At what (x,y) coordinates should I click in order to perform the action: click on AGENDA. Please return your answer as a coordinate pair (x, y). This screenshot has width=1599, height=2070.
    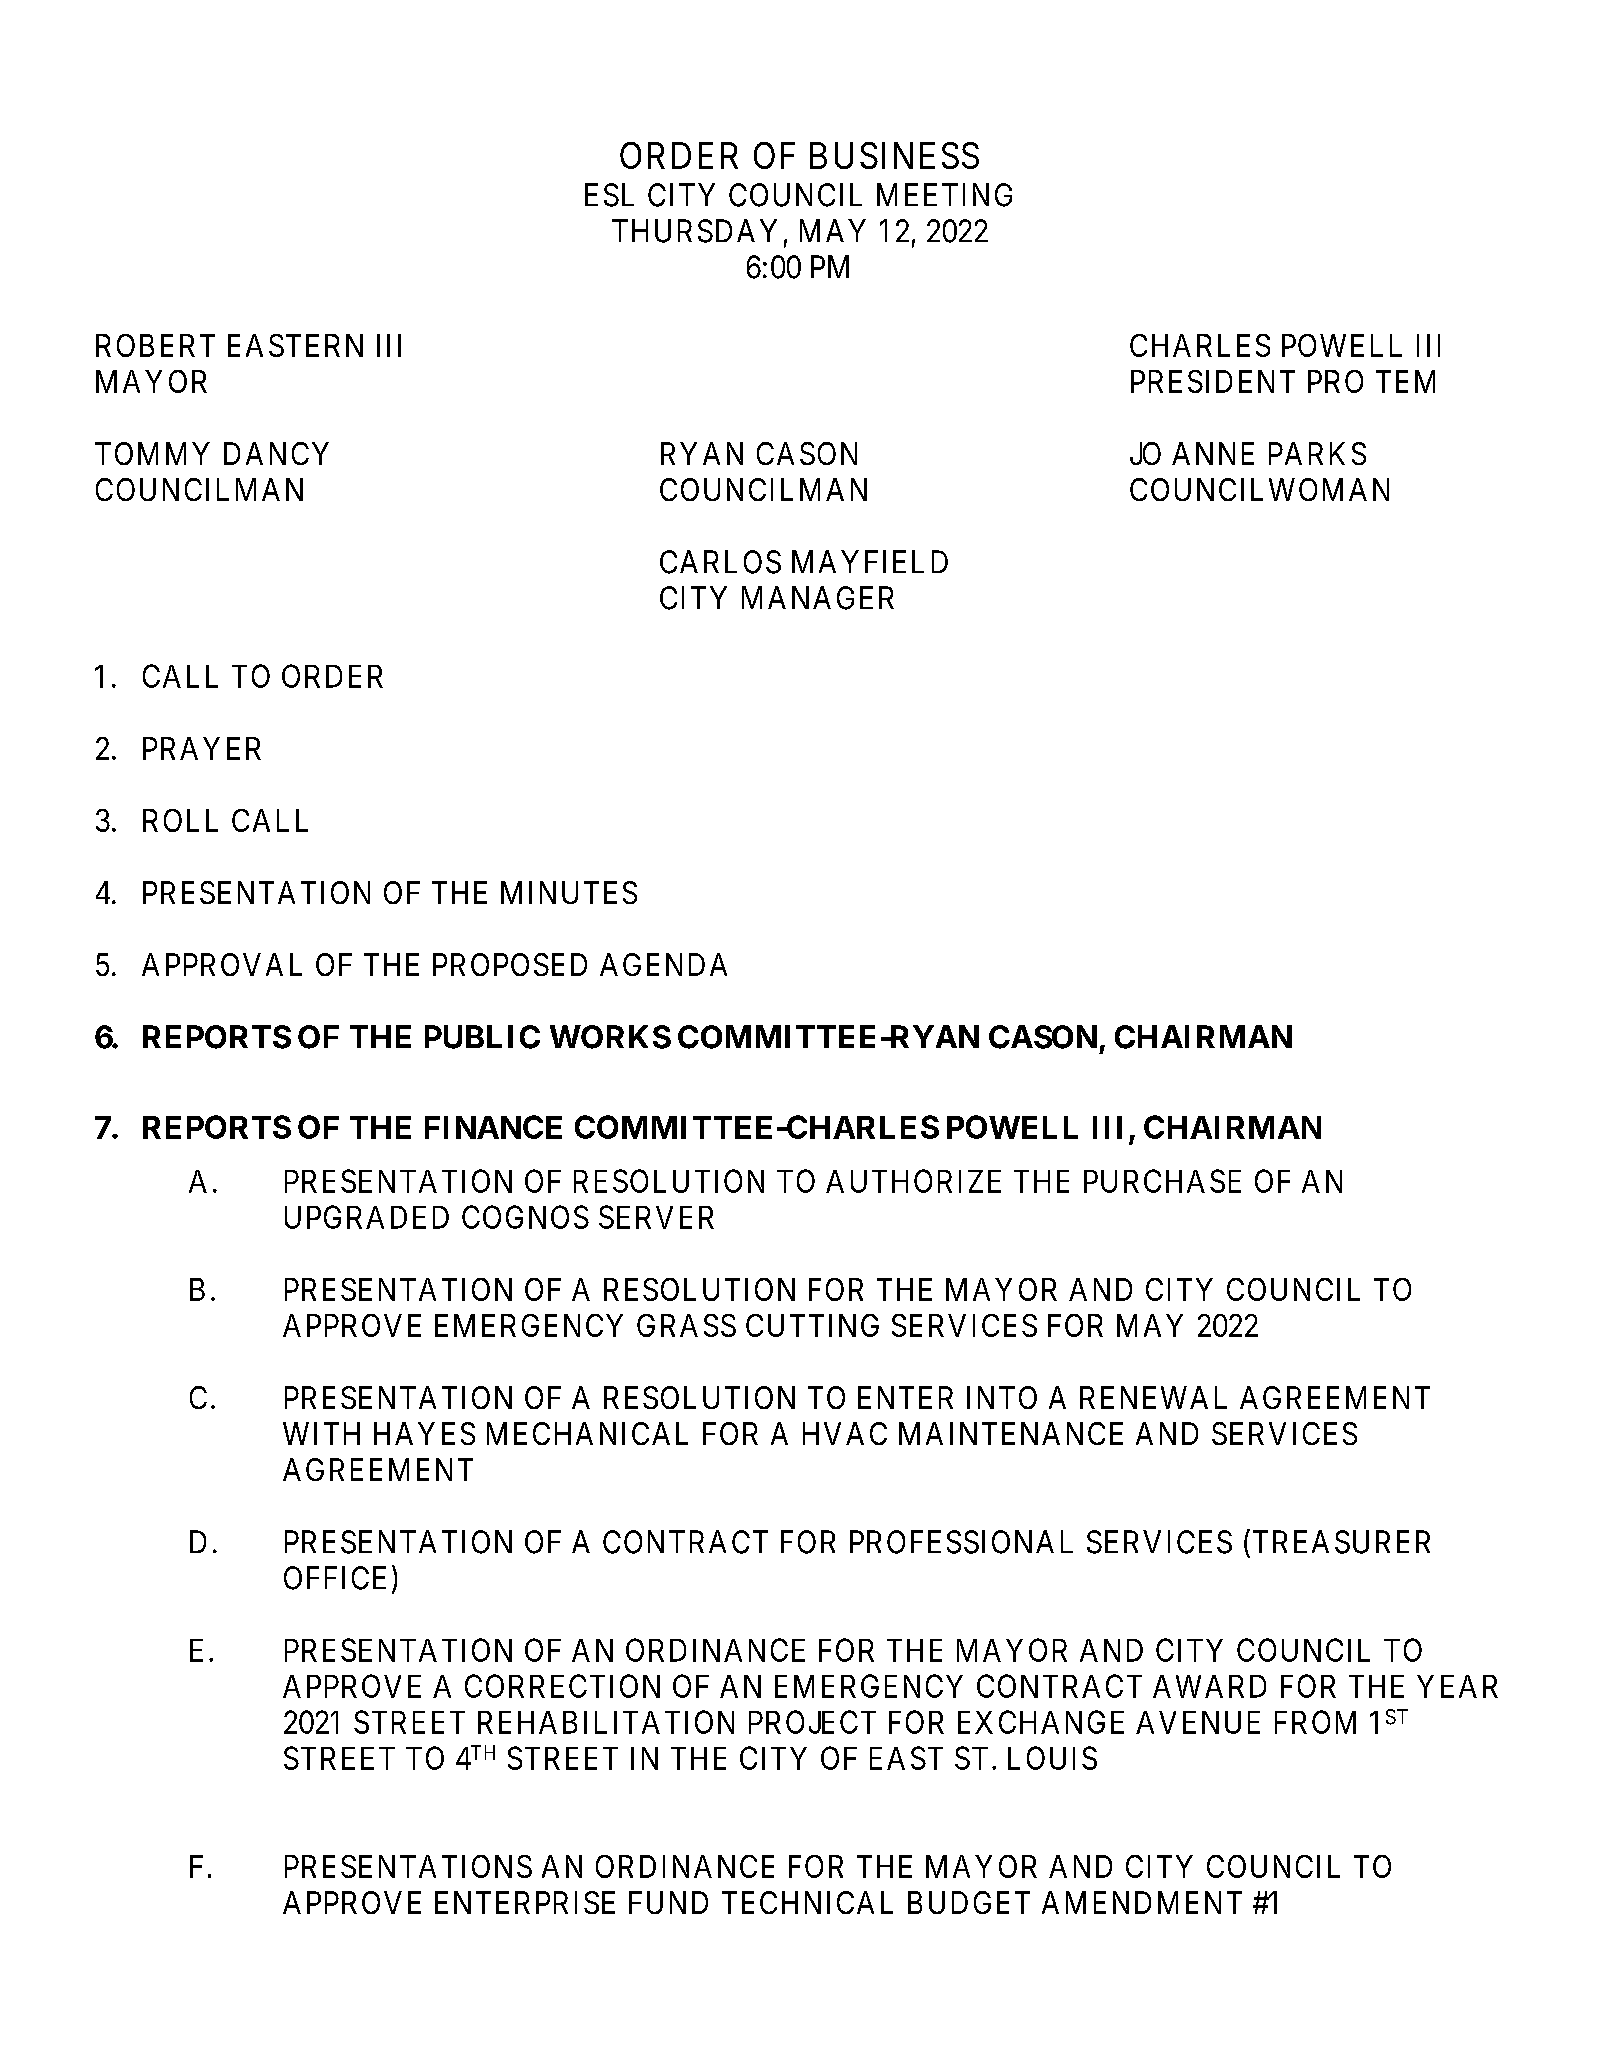
    Looking at the image, I should click on (663, 964).
